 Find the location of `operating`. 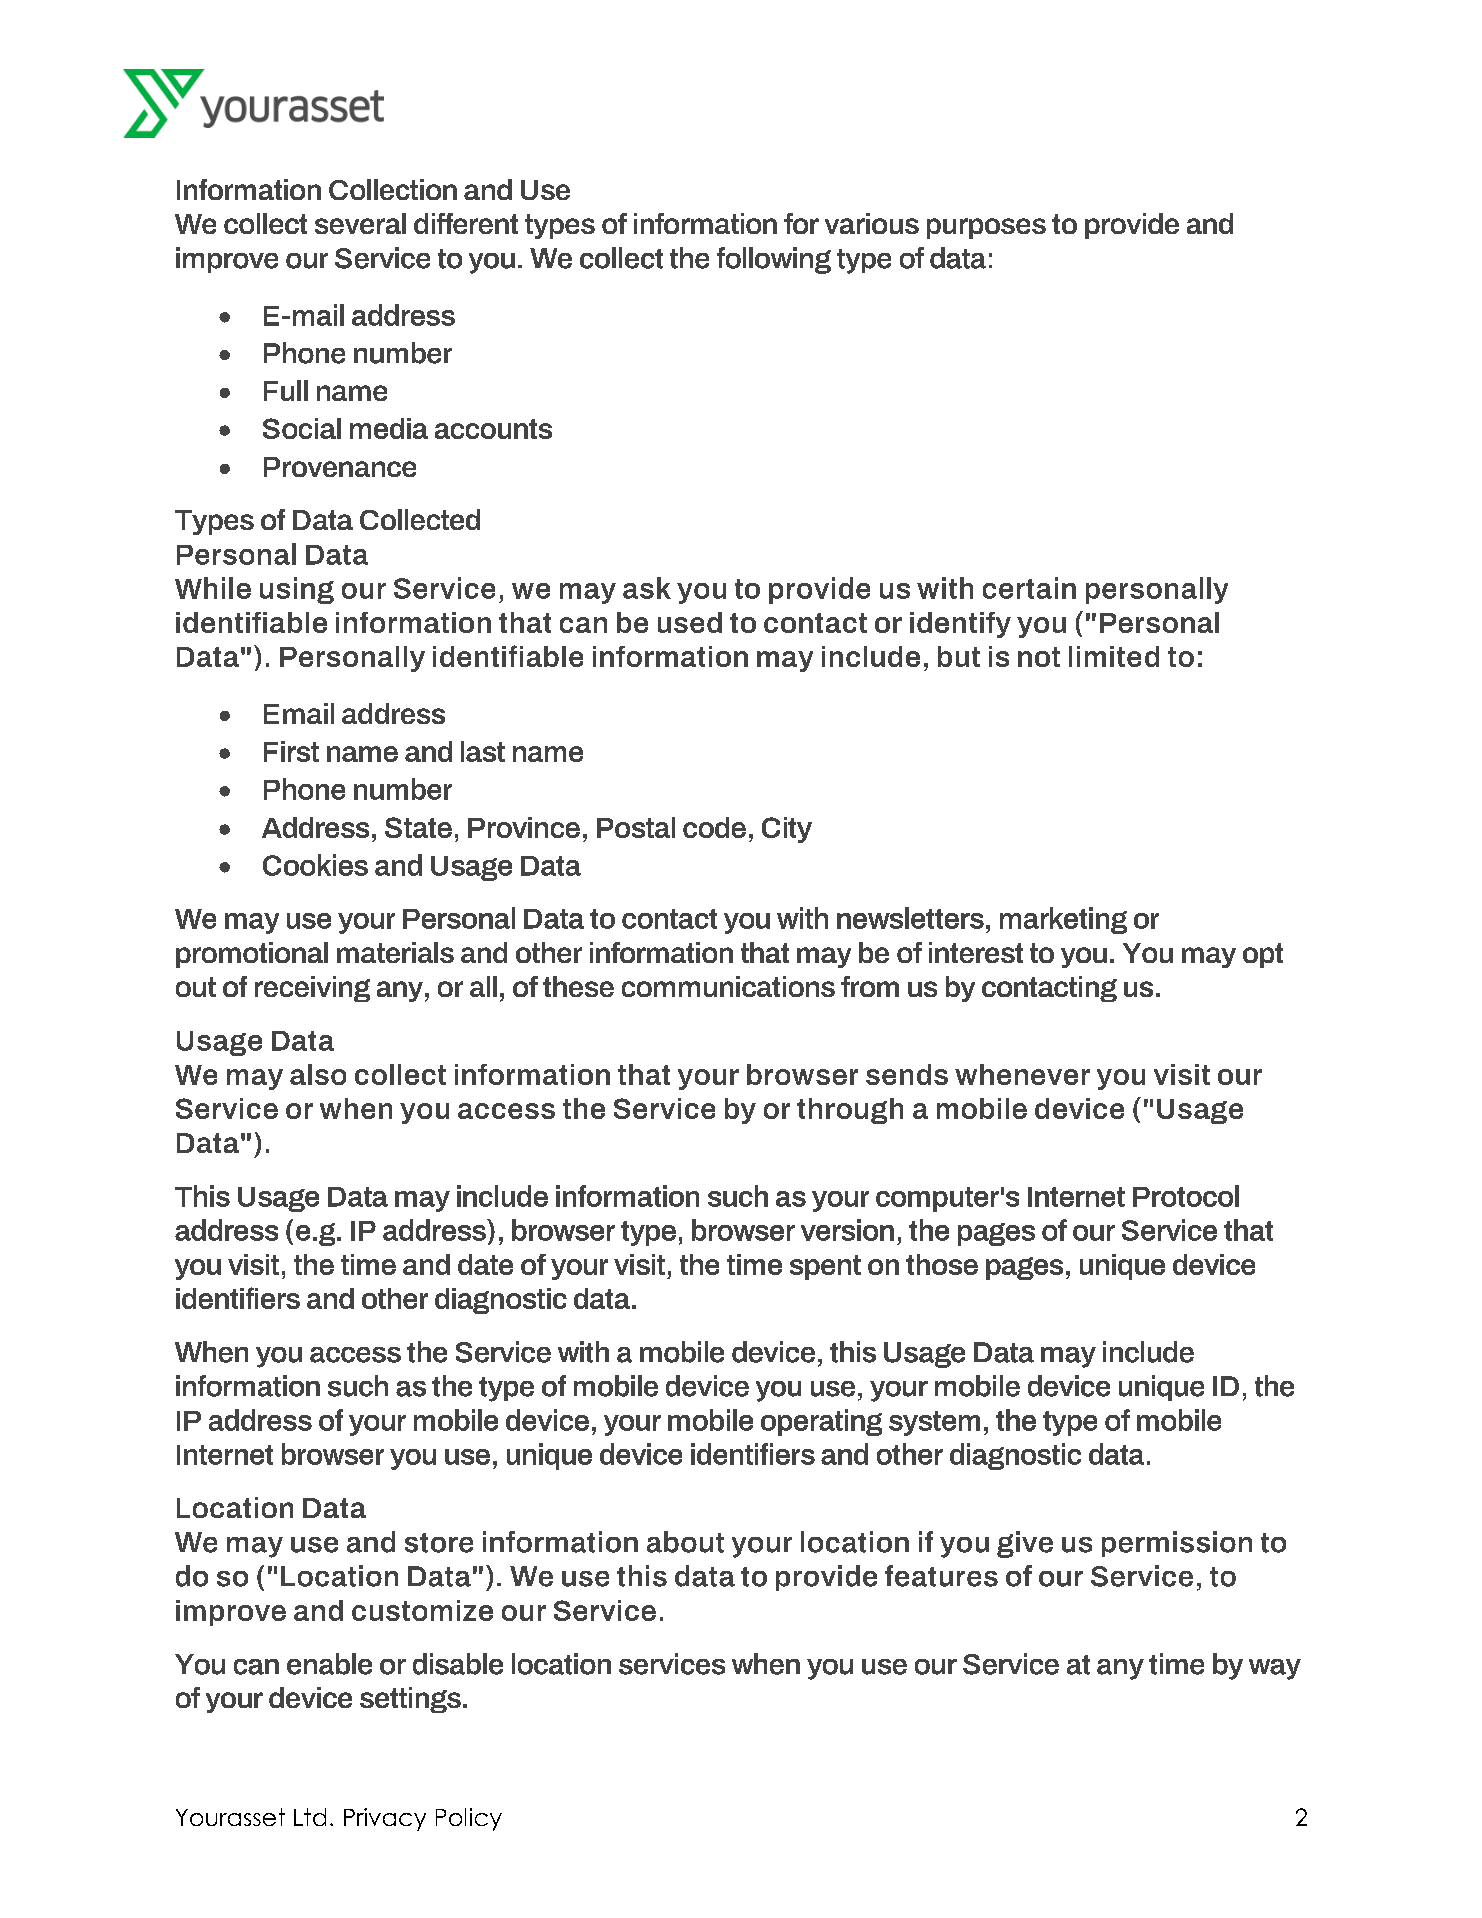

operating is located at coordinates (821, 1422).
